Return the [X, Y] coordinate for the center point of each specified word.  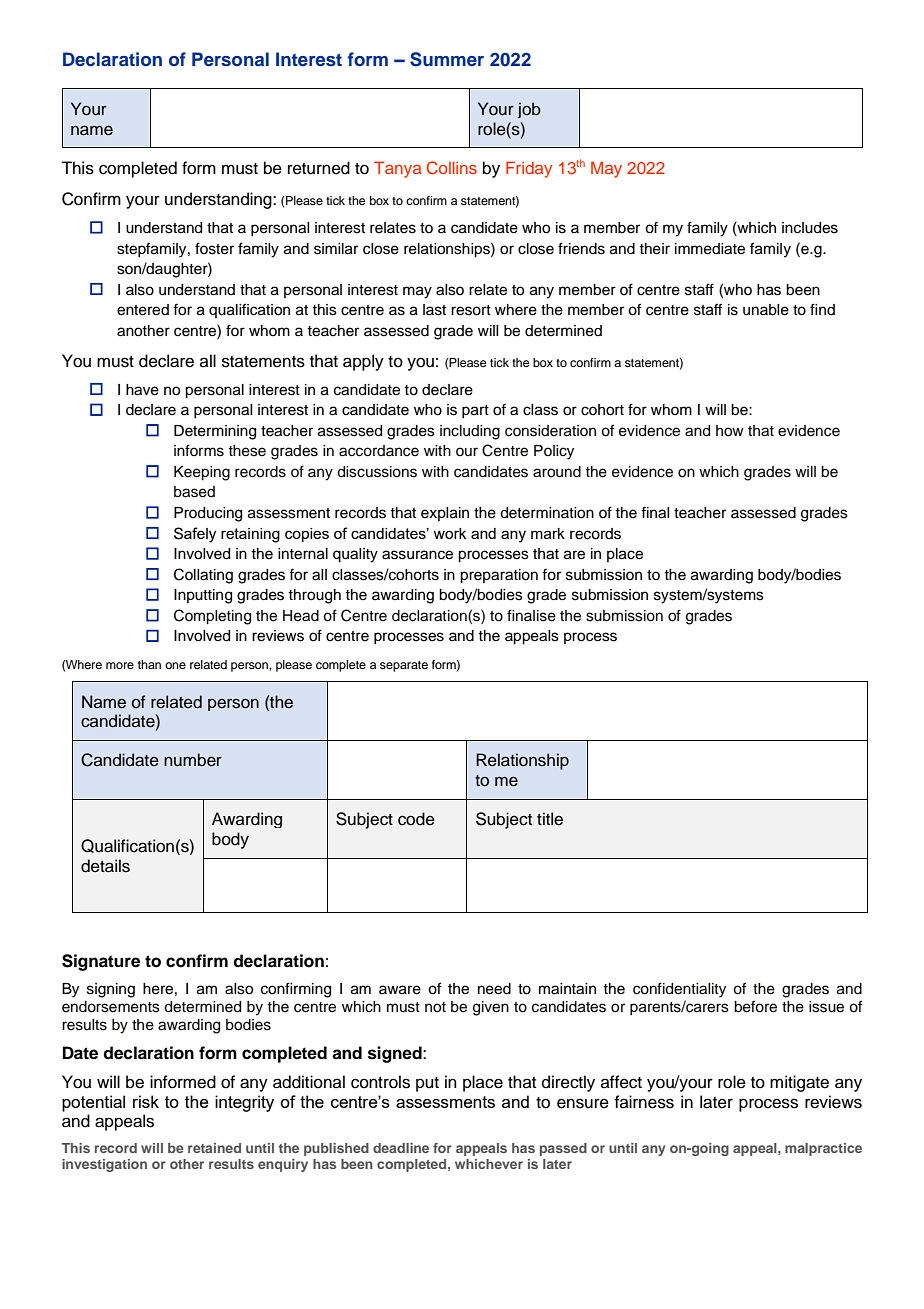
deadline [401, 1148]
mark [548, 533]
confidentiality [679, 990]
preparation [499, 576]
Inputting [203, 596]
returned [319, 168]
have [142, 390]
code [416, 819]
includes [810, 228]
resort [471, 310]
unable [766, 310]
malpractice [823, 1149]
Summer [447, 59]
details [105, 866]
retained [214, 1148]
